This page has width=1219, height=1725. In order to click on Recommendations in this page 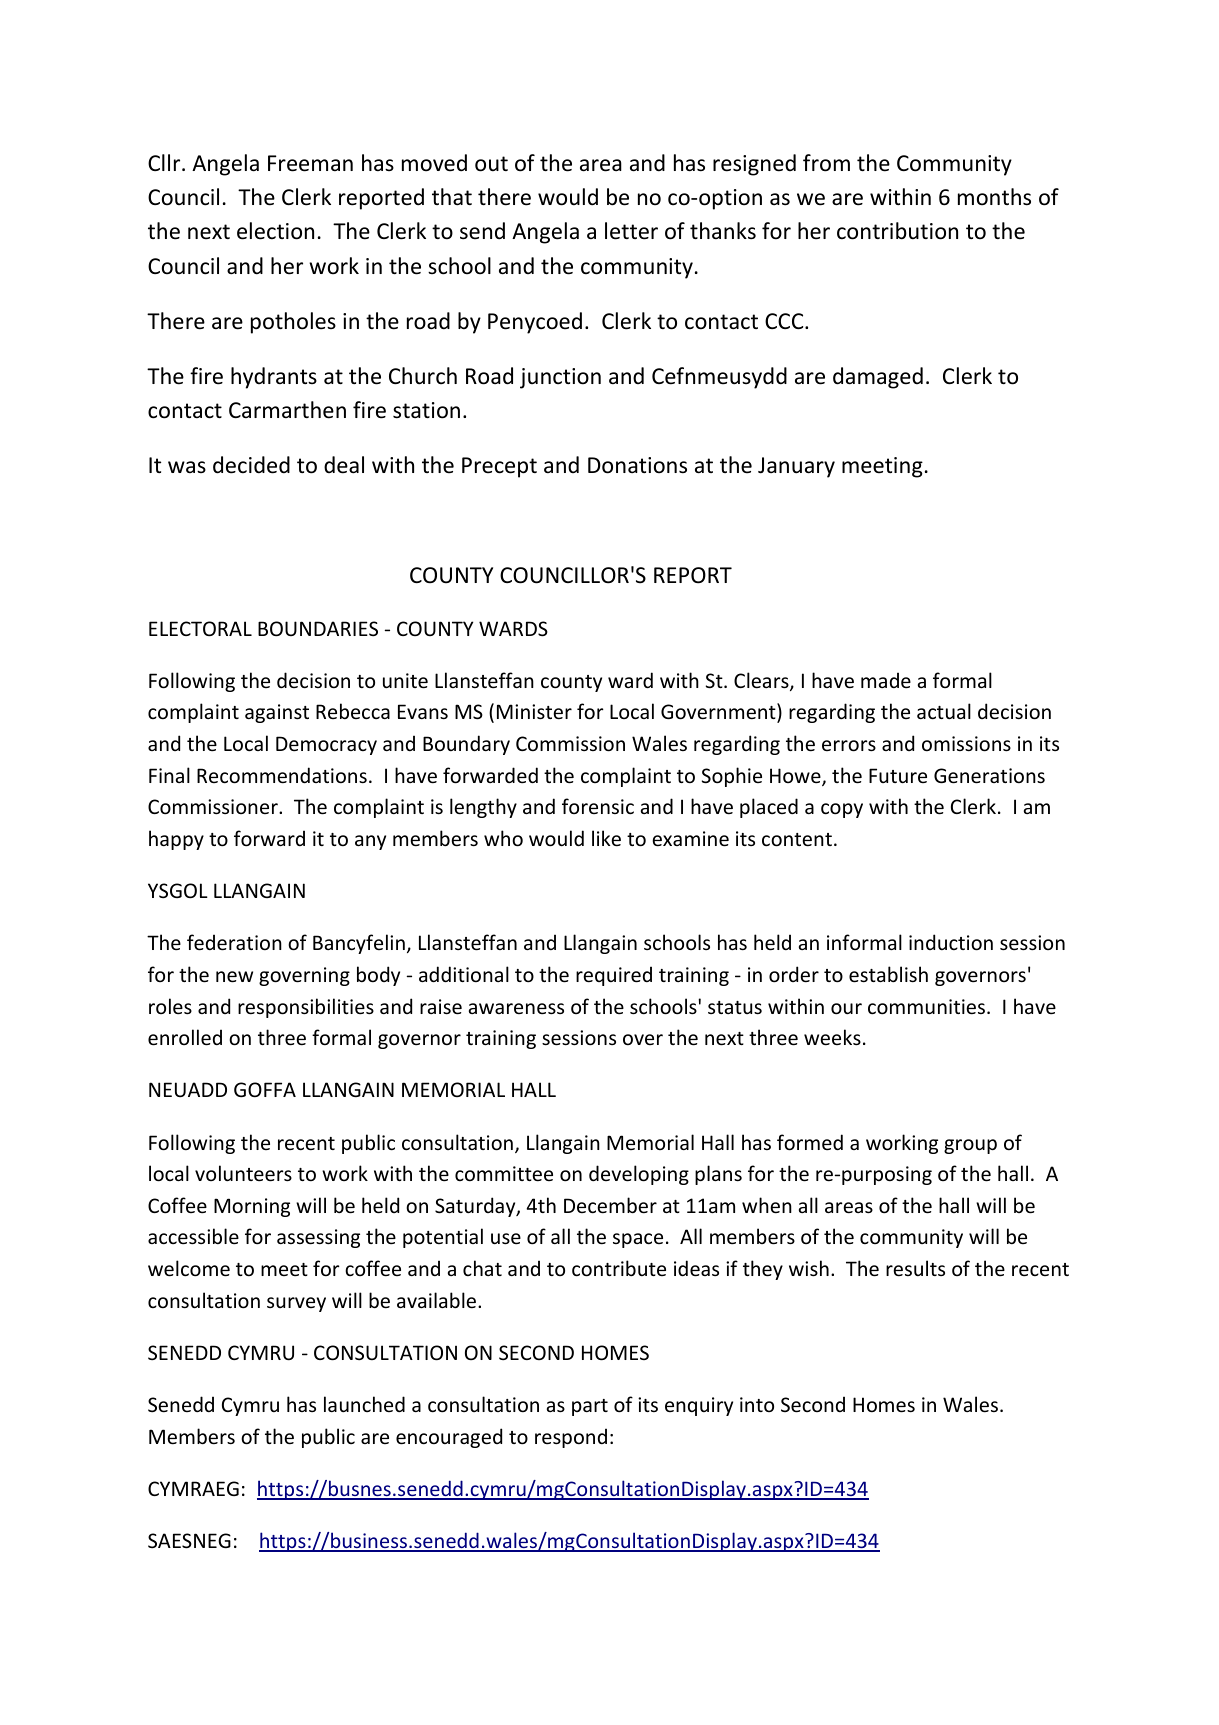, I will do `click(282, 775)`.
